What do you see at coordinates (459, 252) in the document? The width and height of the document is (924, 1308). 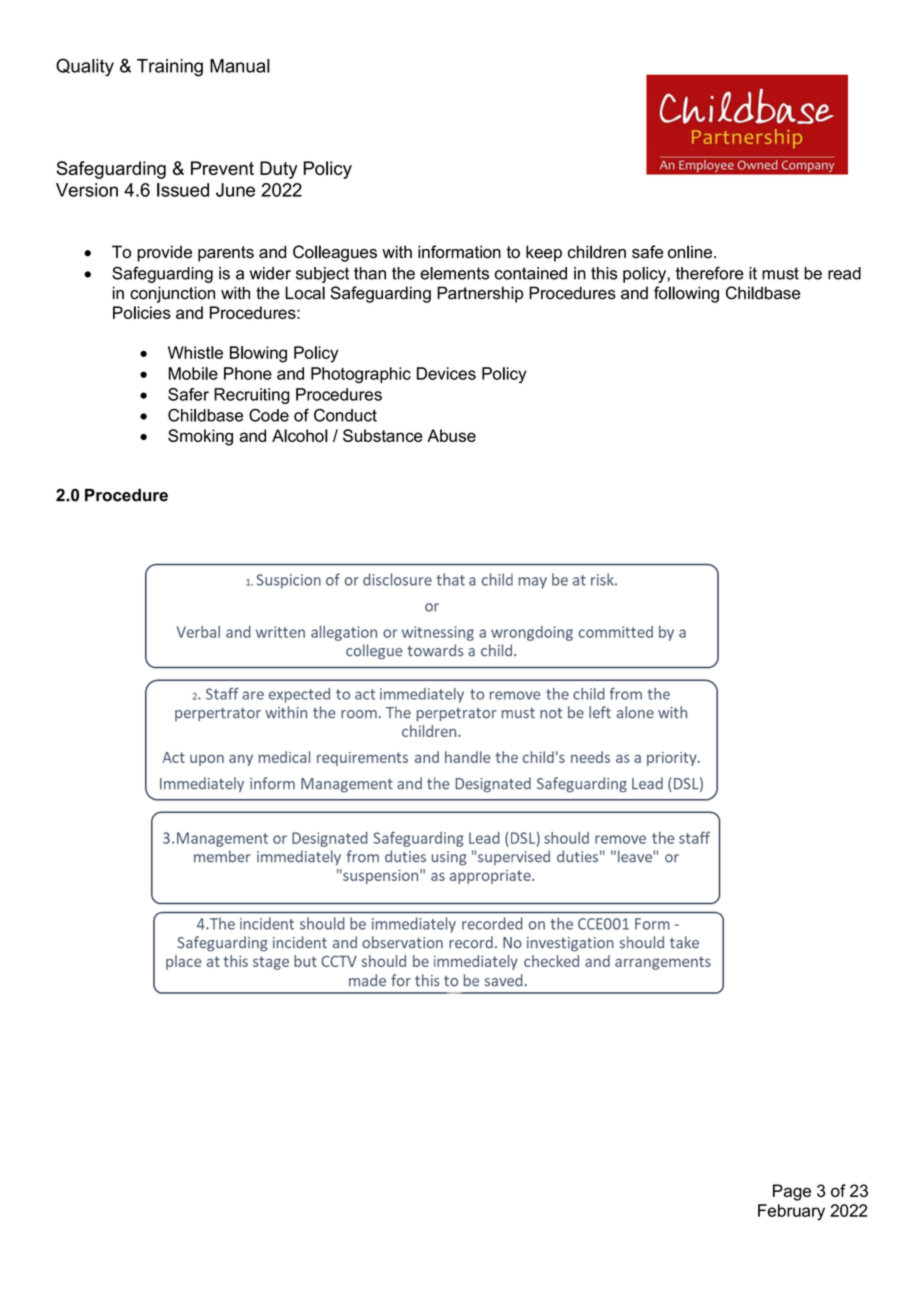 I see `information` at bounding box center [459, 252].
